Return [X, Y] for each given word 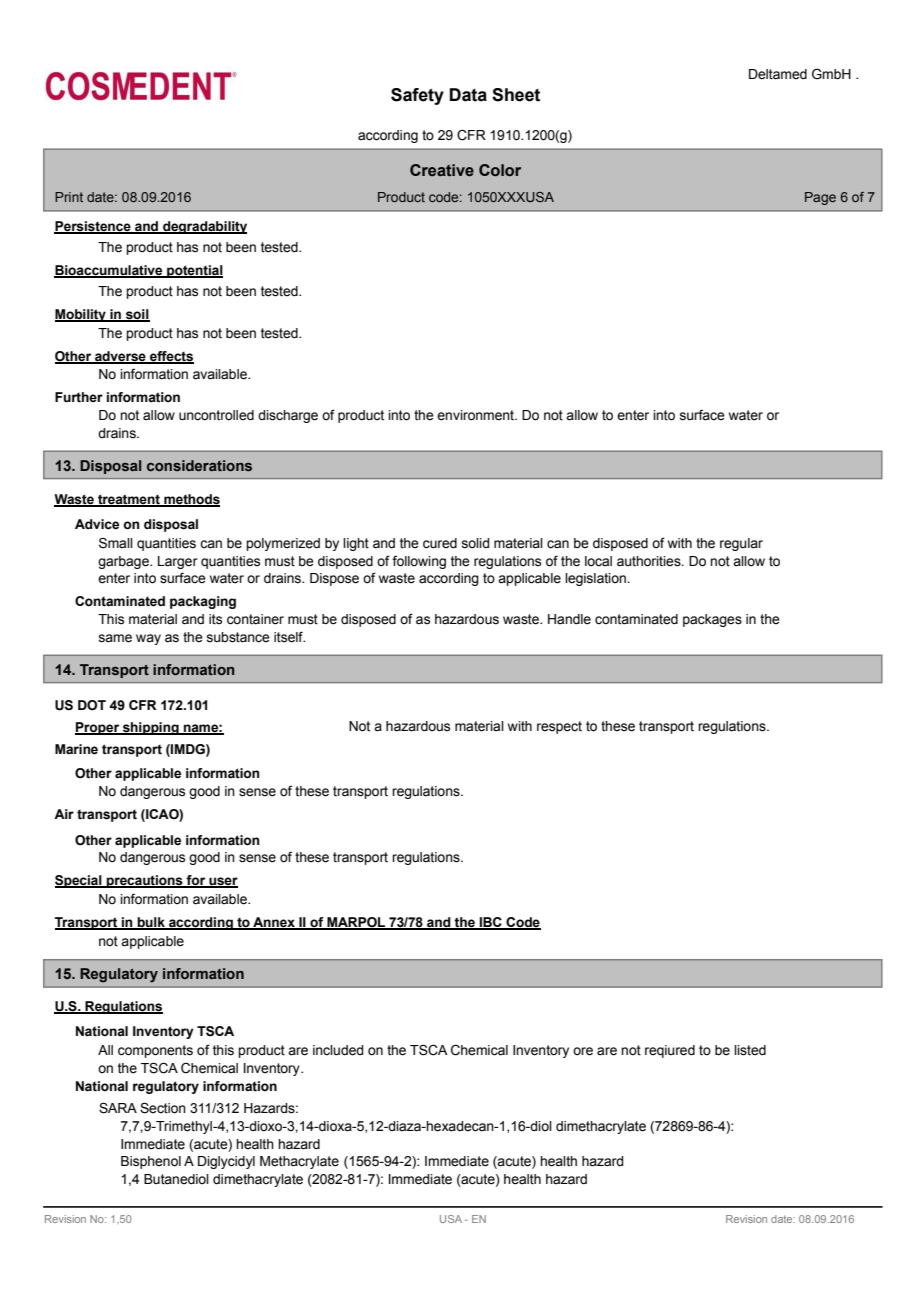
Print [69, 197]
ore [583, 1051]
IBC [491, 923]
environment [476, 415]
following [419, 562]
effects [171, 357]
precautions [145, 881]
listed [750, 1050]
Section [163, 1108]
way [148, 639]
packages [712, 620]
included [338, 1050]
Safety [417, 96]
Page [820, 198]
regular [741, 544]
